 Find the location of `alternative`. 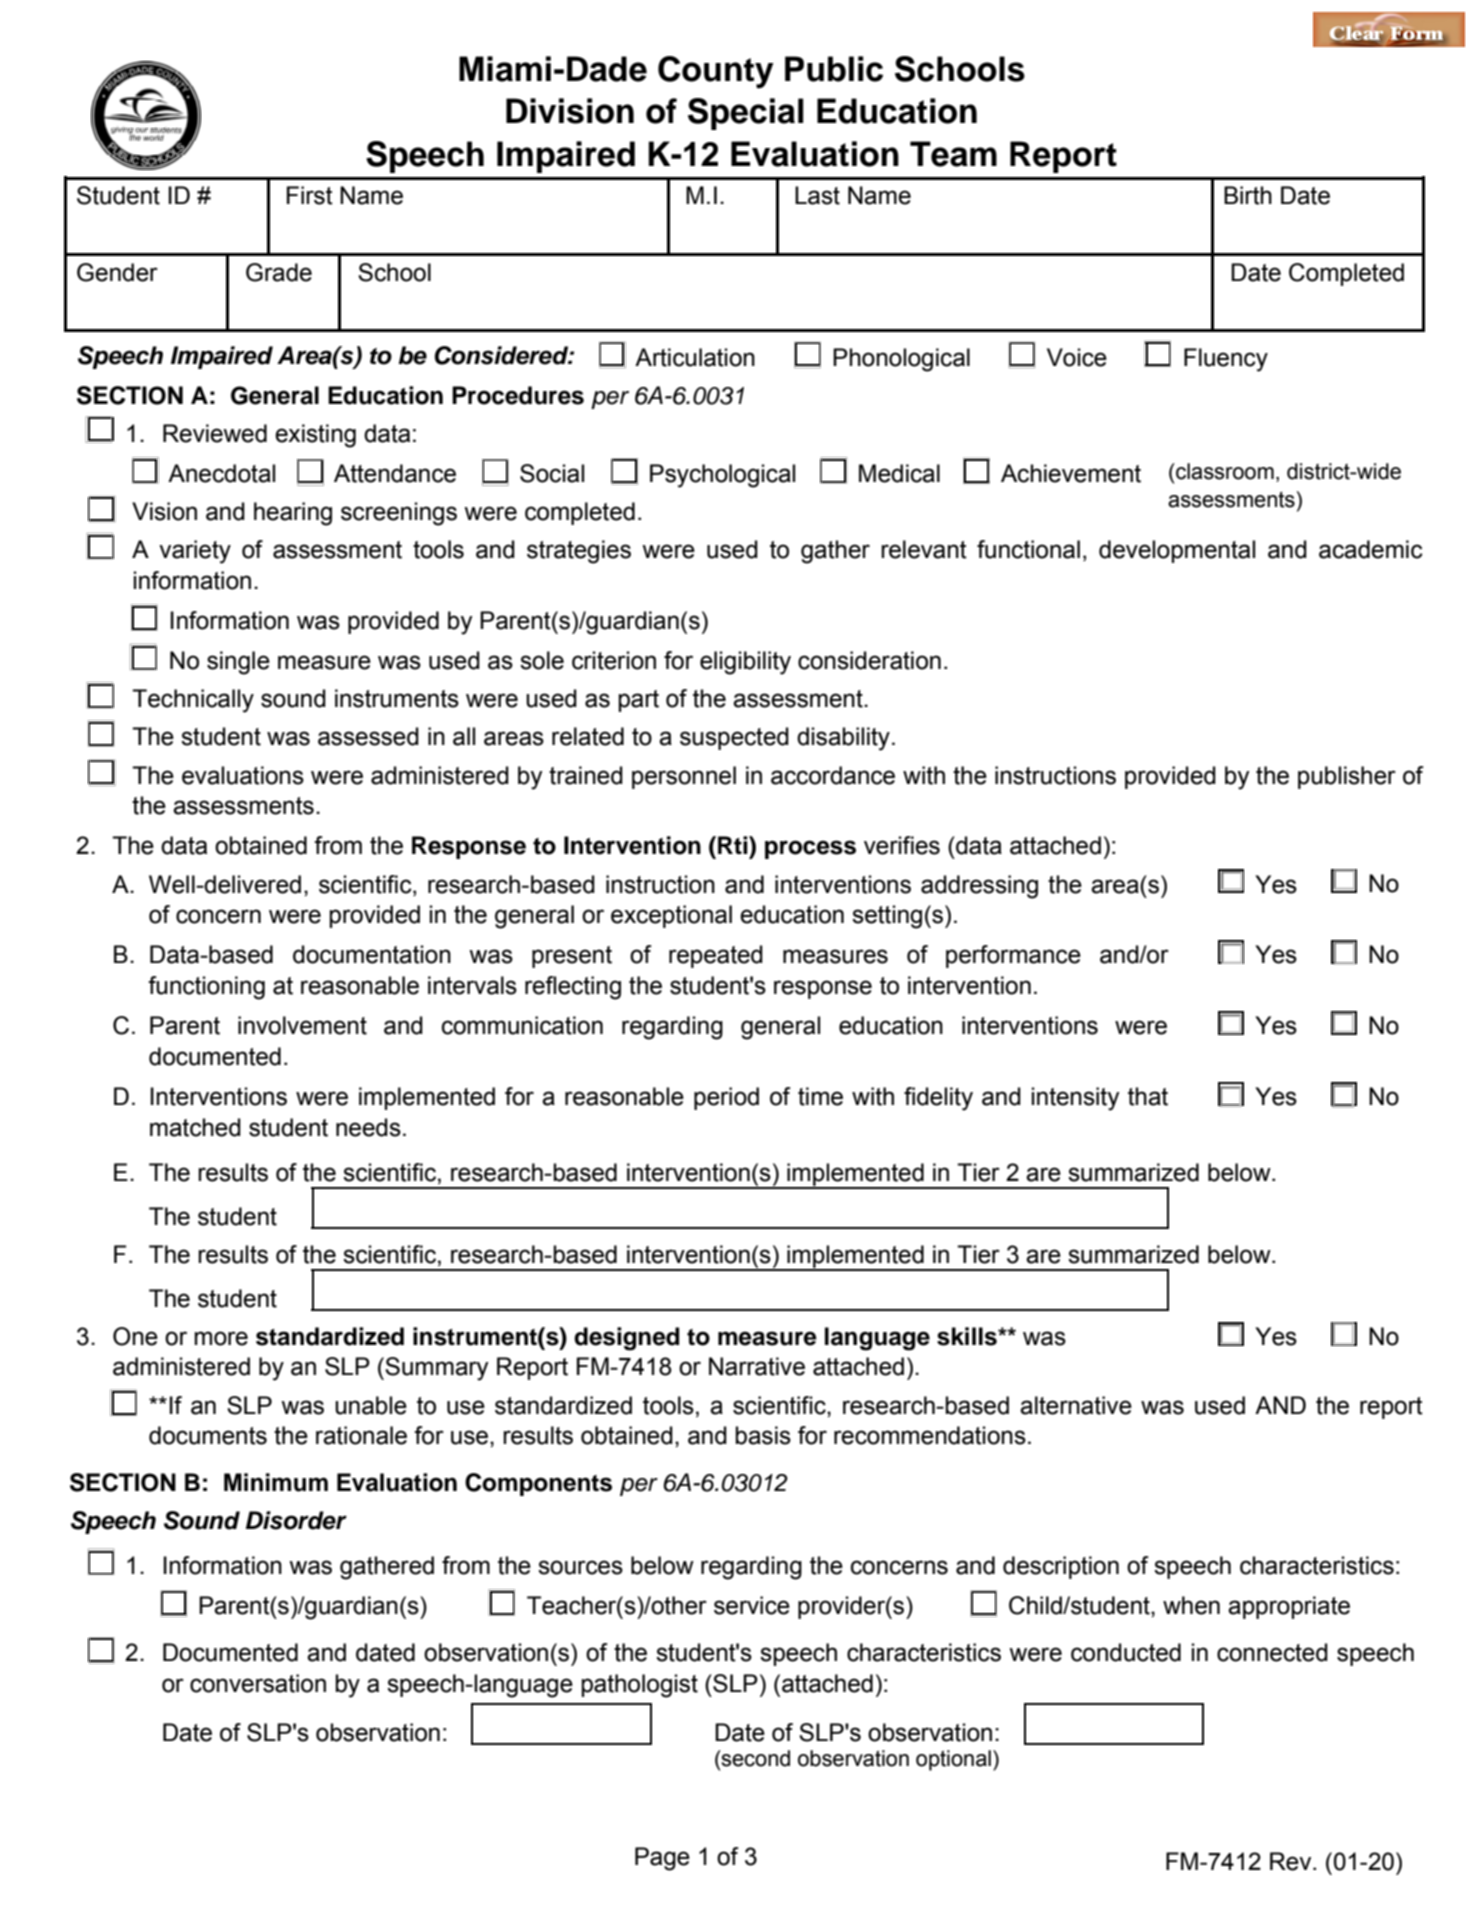

alternative is located at coordinates (1076, 1405).
